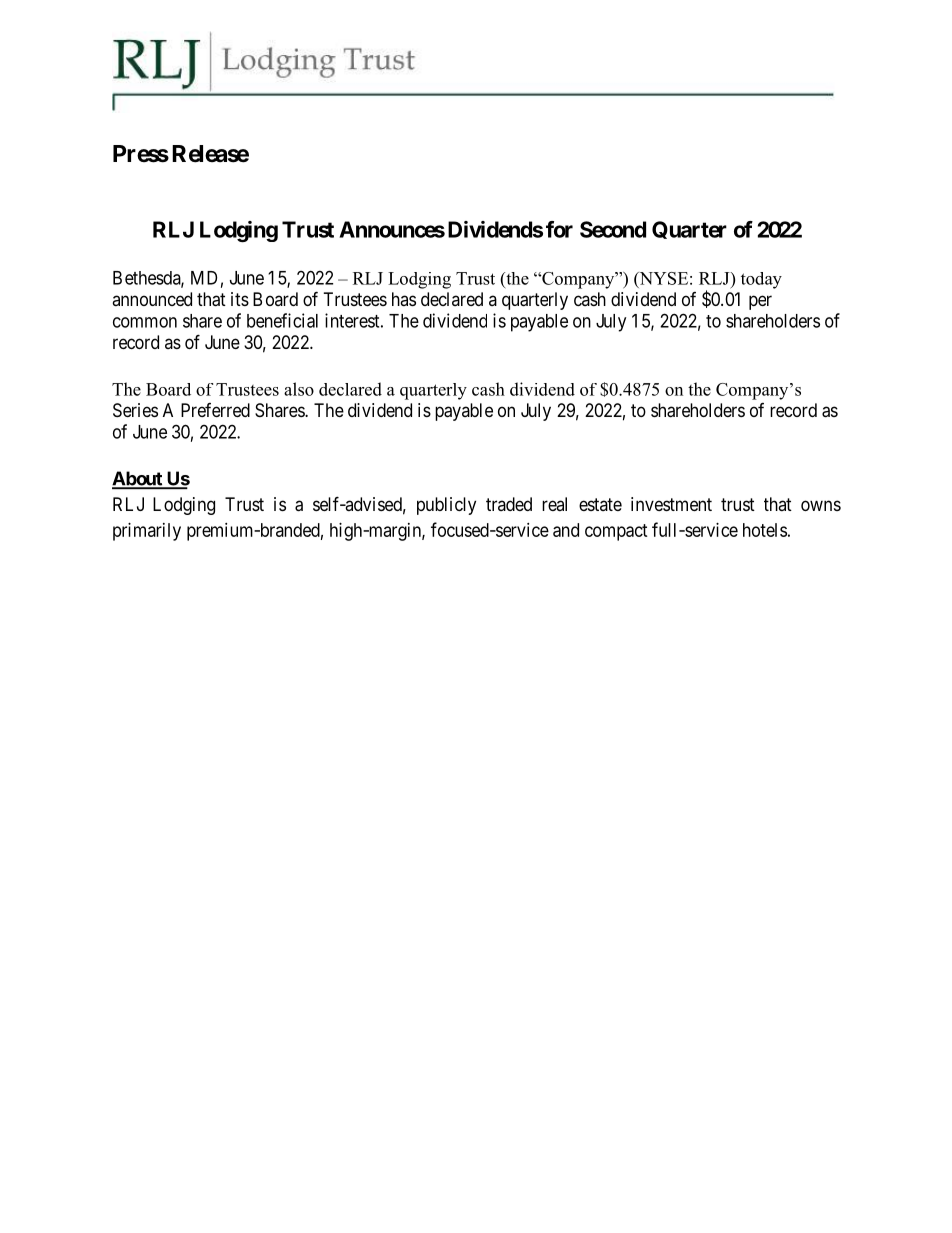 This image has height=1233, width=952. I want to click on About, so click(138, 479).
